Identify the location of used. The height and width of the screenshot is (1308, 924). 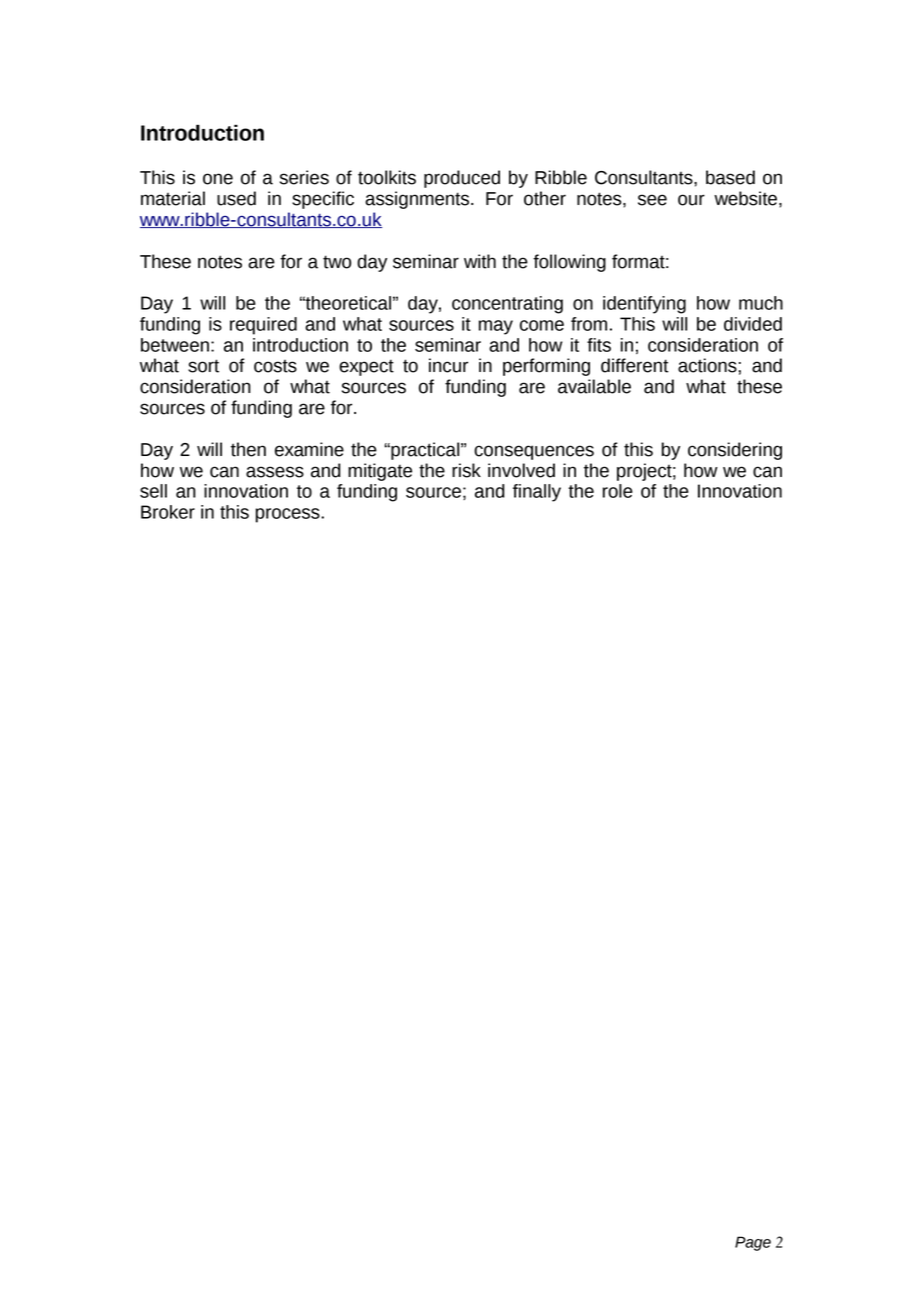
(236, 198).
